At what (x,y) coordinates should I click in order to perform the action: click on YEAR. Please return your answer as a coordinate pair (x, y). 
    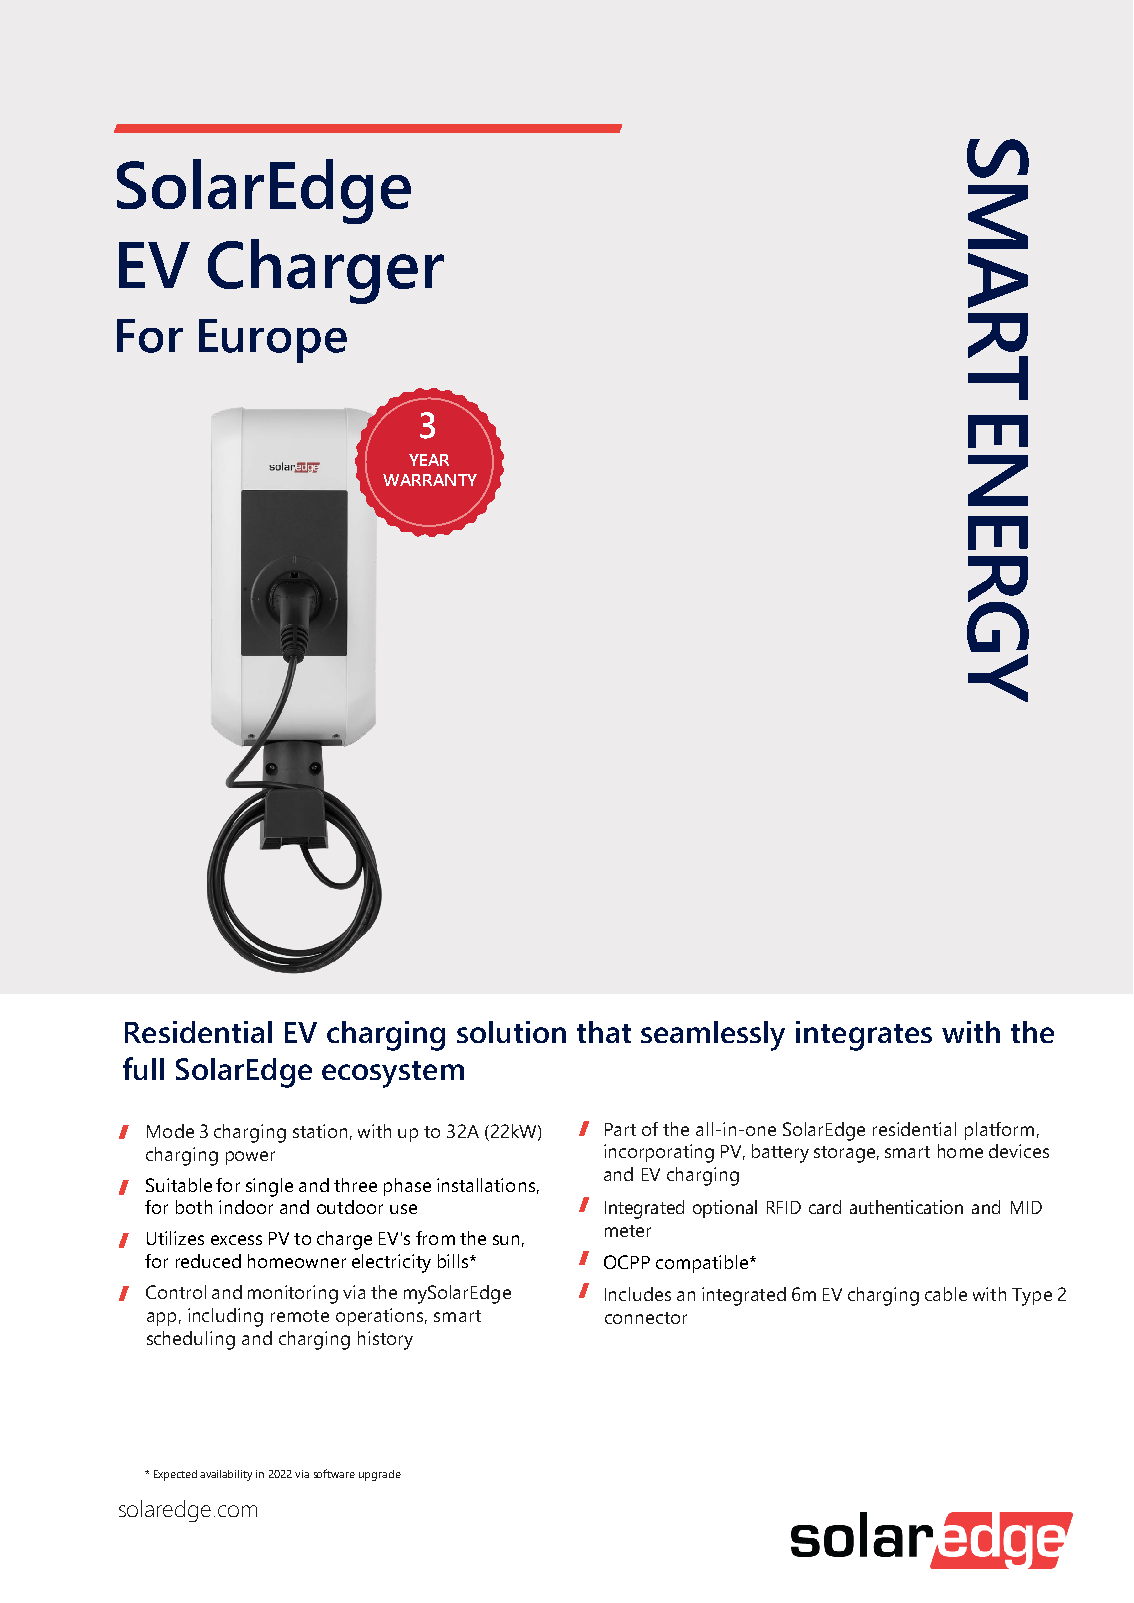
    Looking at the image, I should click on (429, 460).
